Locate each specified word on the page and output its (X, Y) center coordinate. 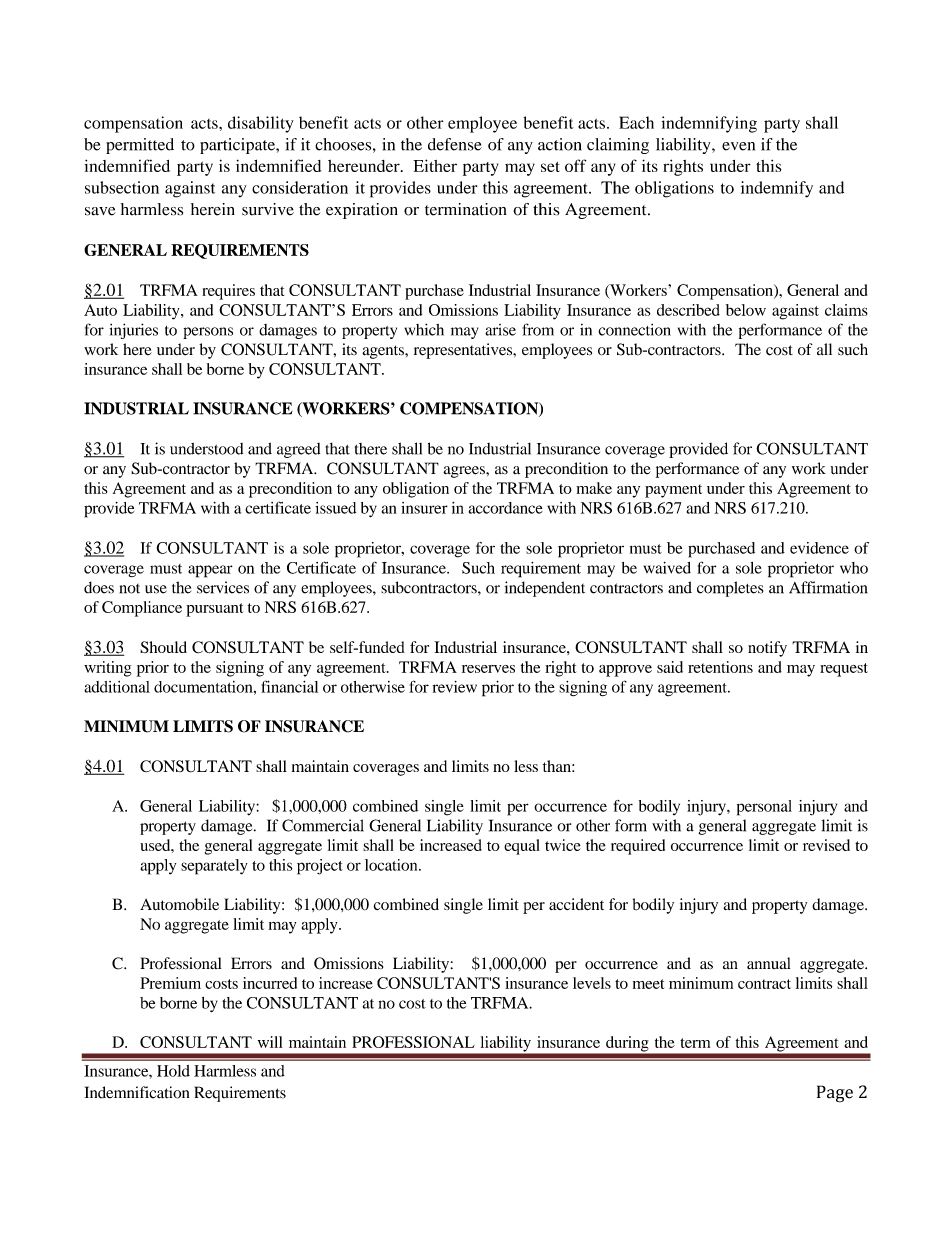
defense (455, 144)
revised (826, 845)
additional (117, 687)
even (738, 146)
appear (210, 571)
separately (214, 867)
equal (522, 847)
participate (238, 146)
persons (208, 333)
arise (500, 330)
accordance (506, 508)
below (746, 310)
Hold (173, 1071)
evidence (819, 548)
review (455, 687)
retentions (720, 667)
